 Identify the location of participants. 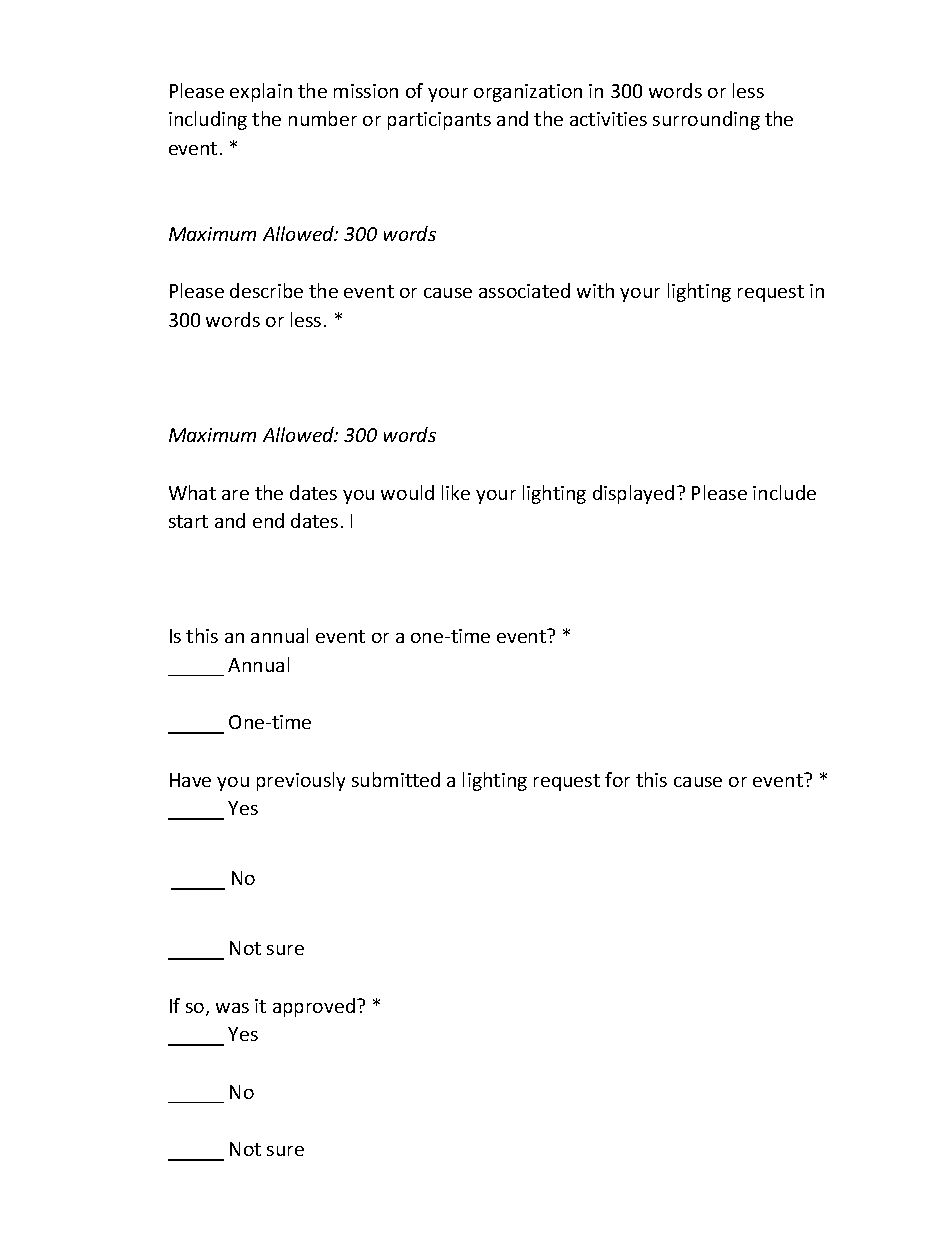
(439, 121).
